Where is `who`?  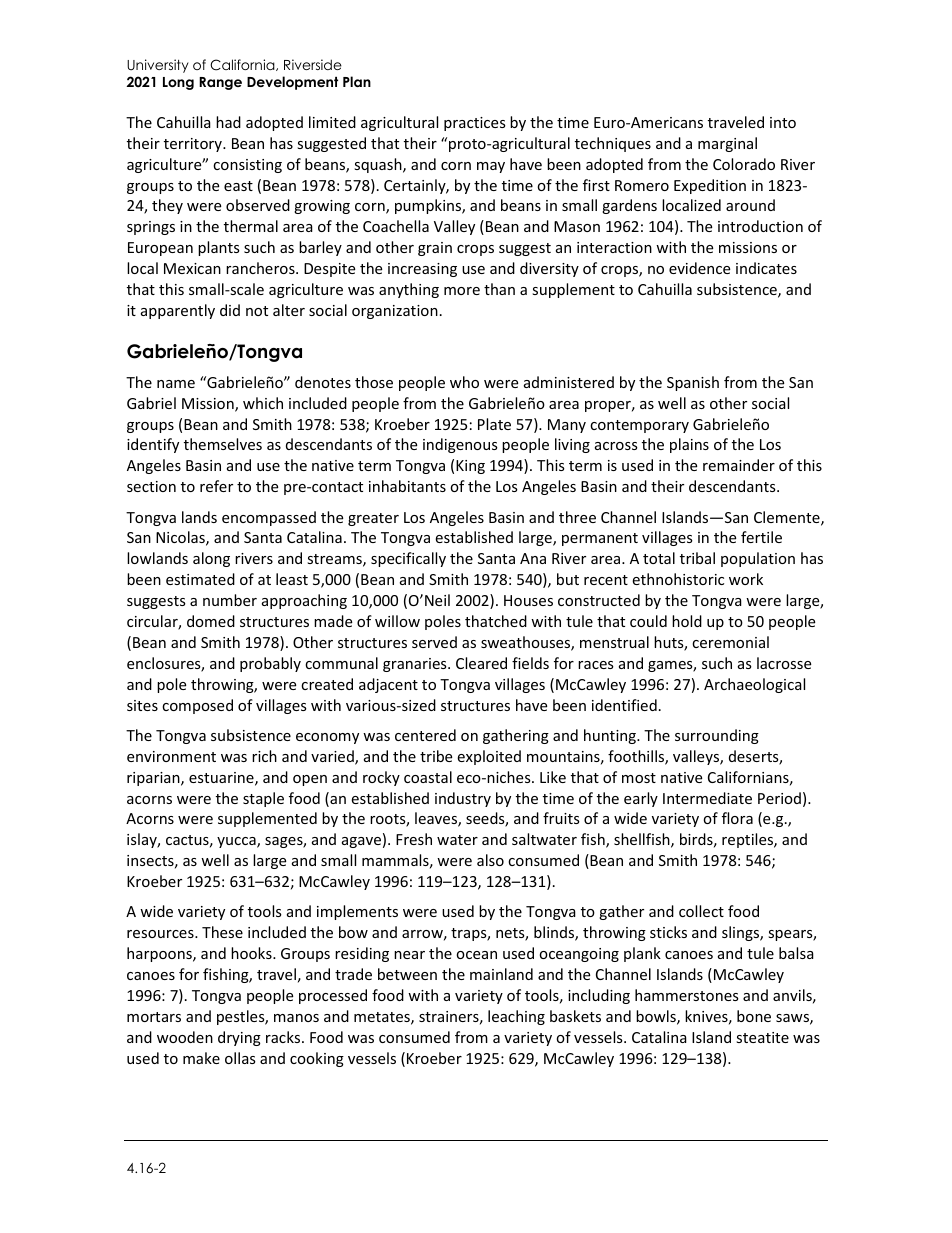
who is located at coordinates (464, 382).
